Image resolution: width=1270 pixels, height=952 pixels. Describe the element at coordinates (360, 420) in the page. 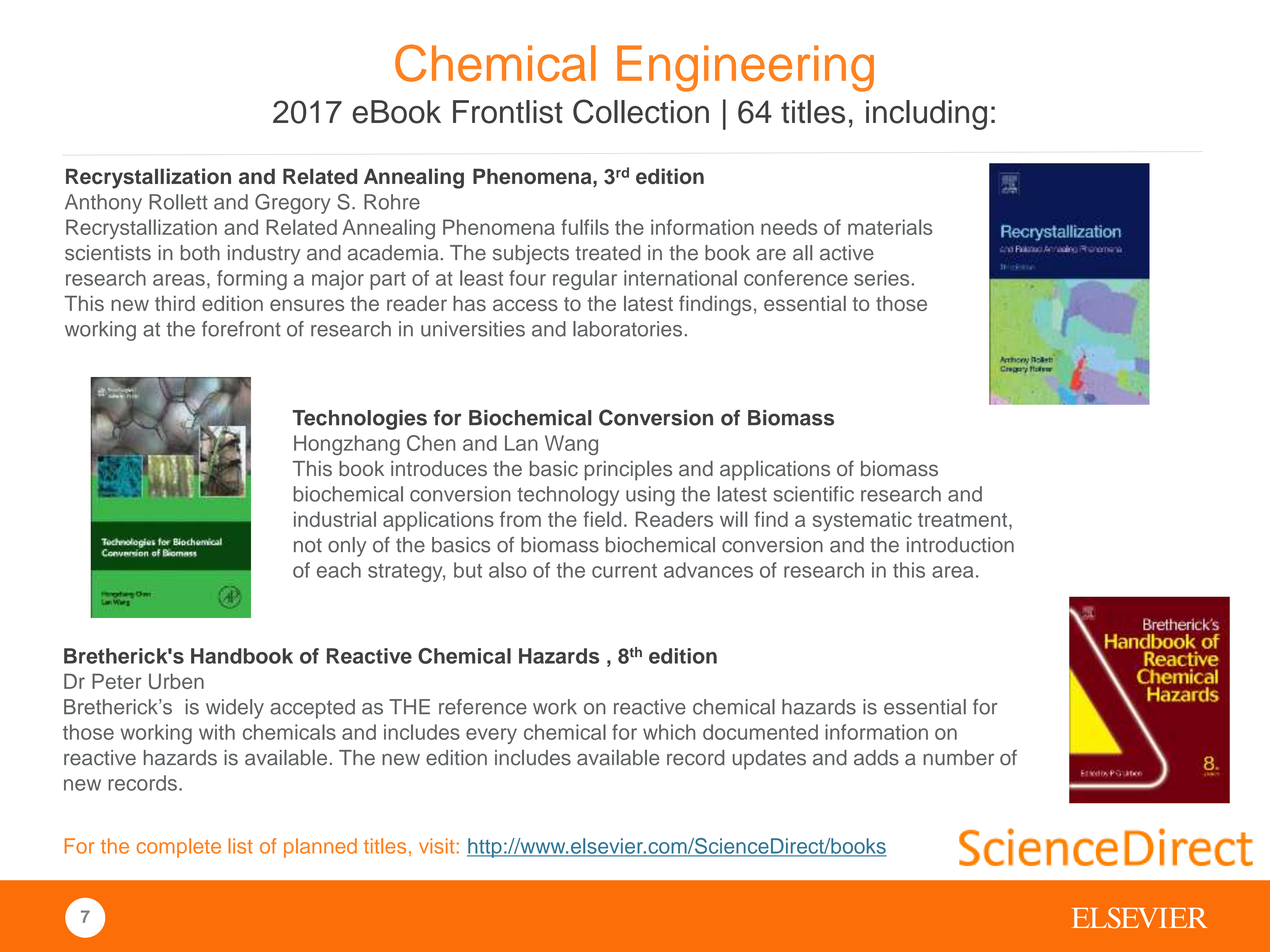

I see `Technologies` at that location.
